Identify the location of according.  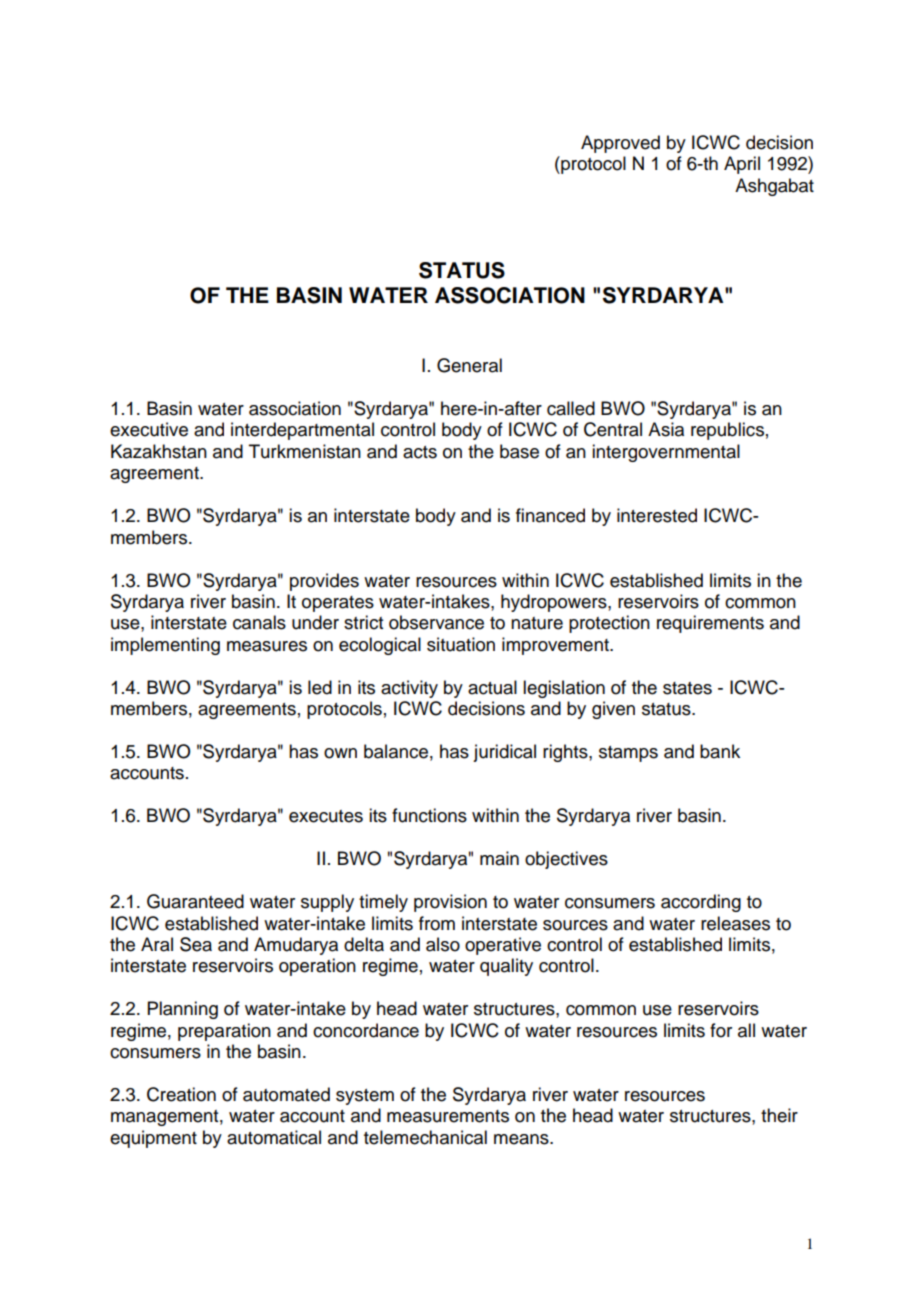
(701, 903).
